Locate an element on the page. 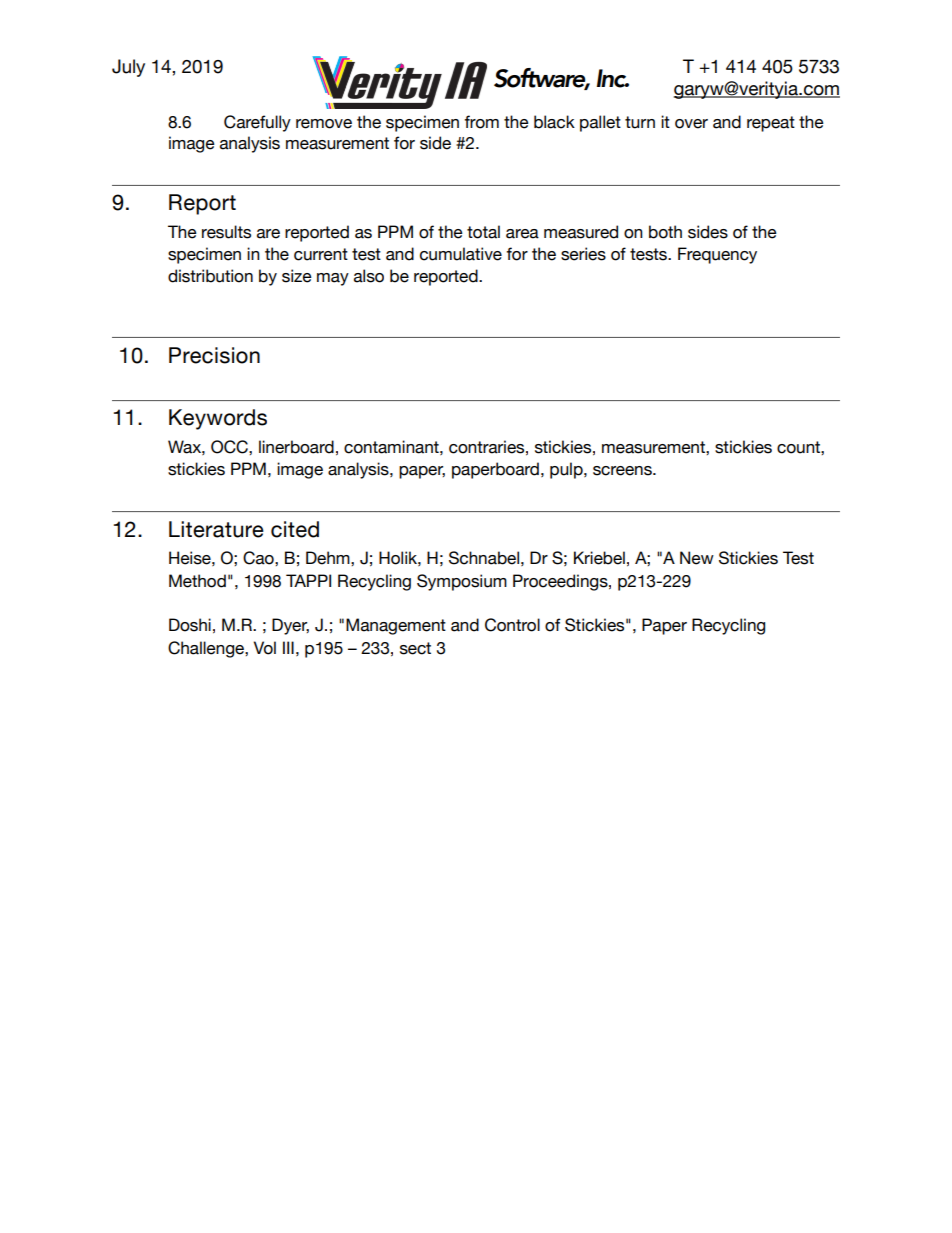 The image size is (952, 1233). screens is located at coordinates (623, 471).
